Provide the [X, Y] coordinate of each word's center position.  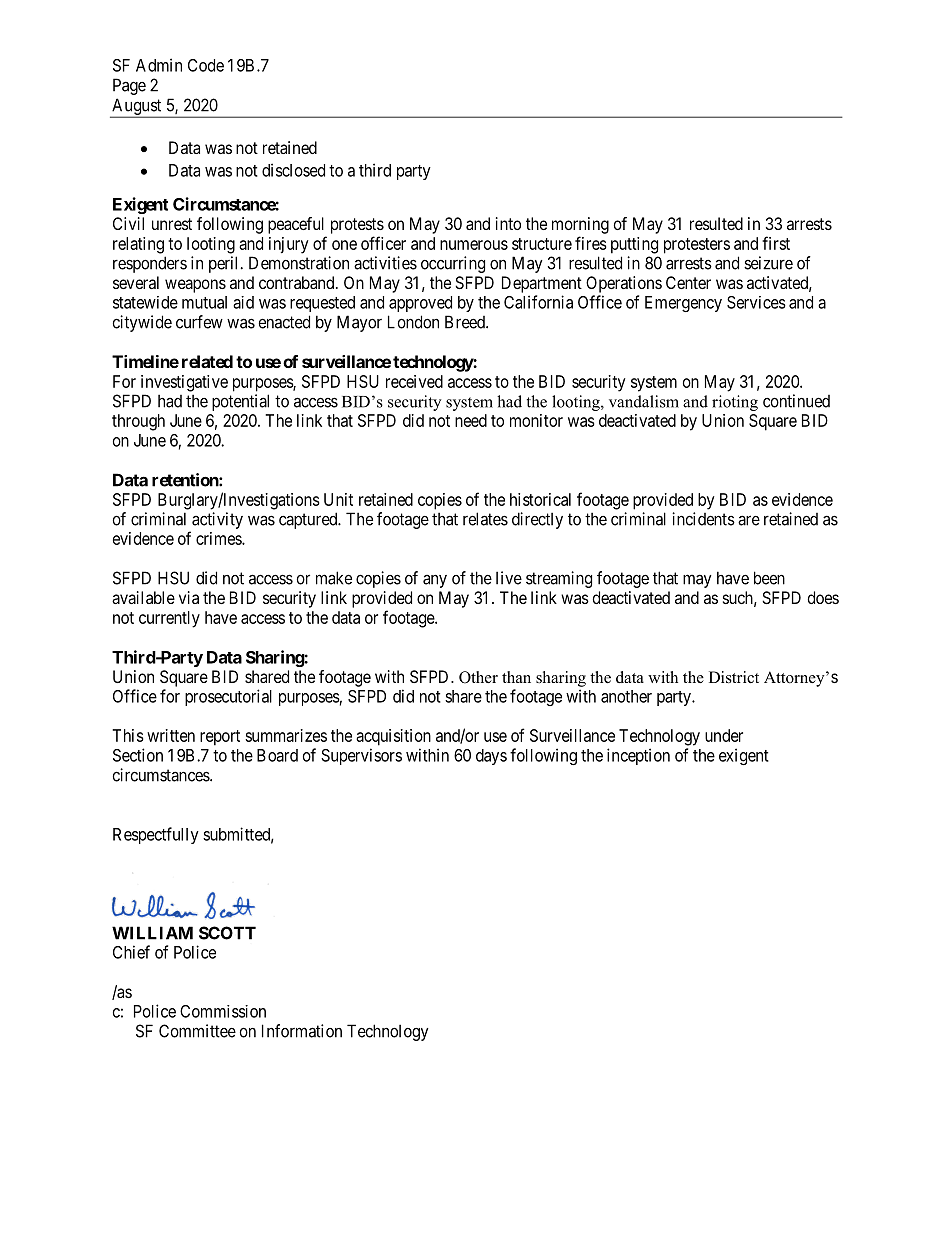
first [776, 243]
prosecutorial [228, 697]
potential [240, 402]
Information [302, 1031]
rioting [735, 403]
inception [638, 756]
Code [206, 65]
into [508, 223]
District [734, 677]
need [471, 420]
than [516, 677]
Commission [223, 1011]
